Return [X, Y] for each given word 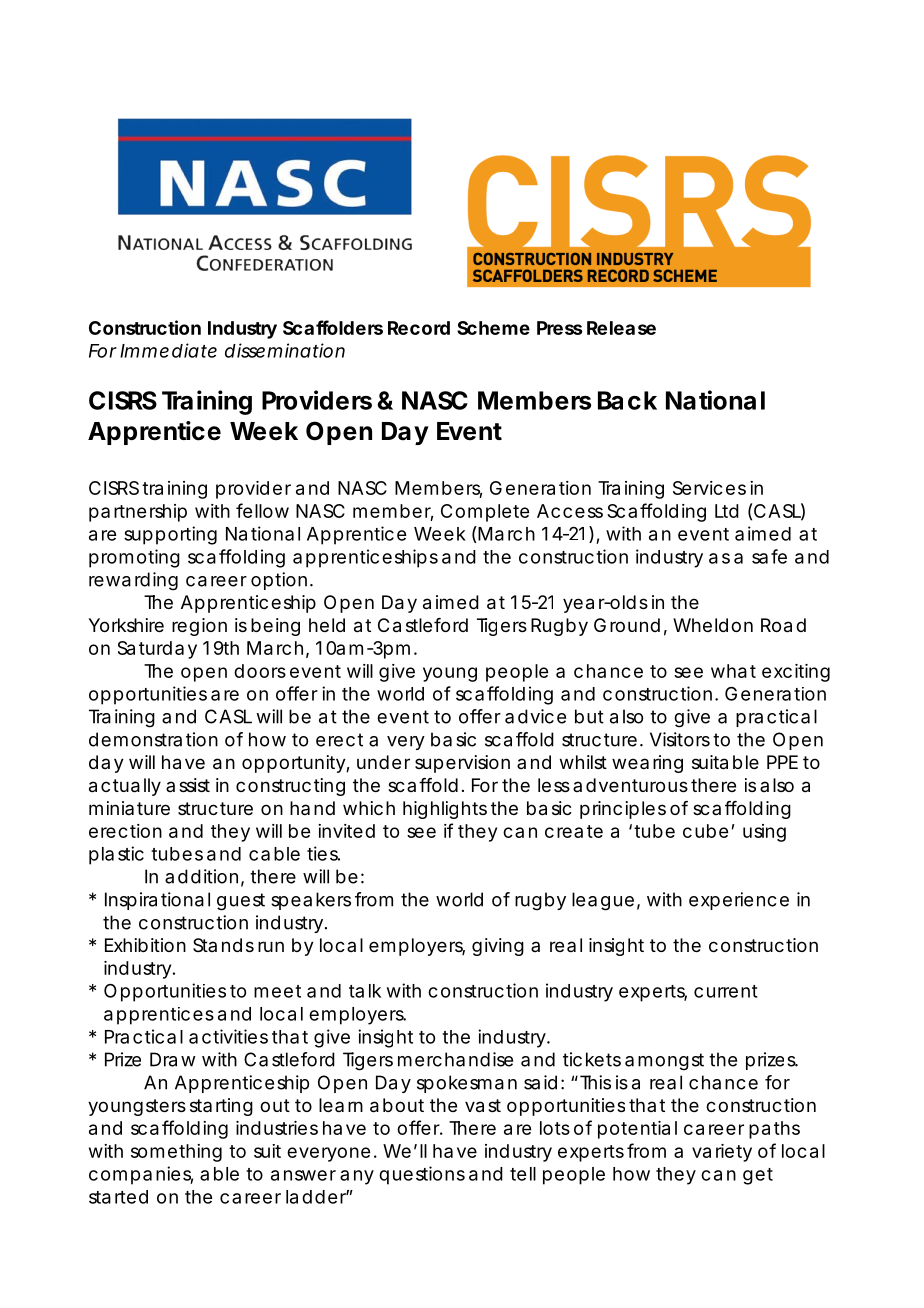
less [554, 785]
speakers [311, 901]
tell [523, 1174]
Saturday [157, 650]
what [733, 671]
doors [260, 671]
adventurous [630, 785]
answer [303, 1175]
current [726, 991]
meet [277, 991]
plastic [116, 855]
